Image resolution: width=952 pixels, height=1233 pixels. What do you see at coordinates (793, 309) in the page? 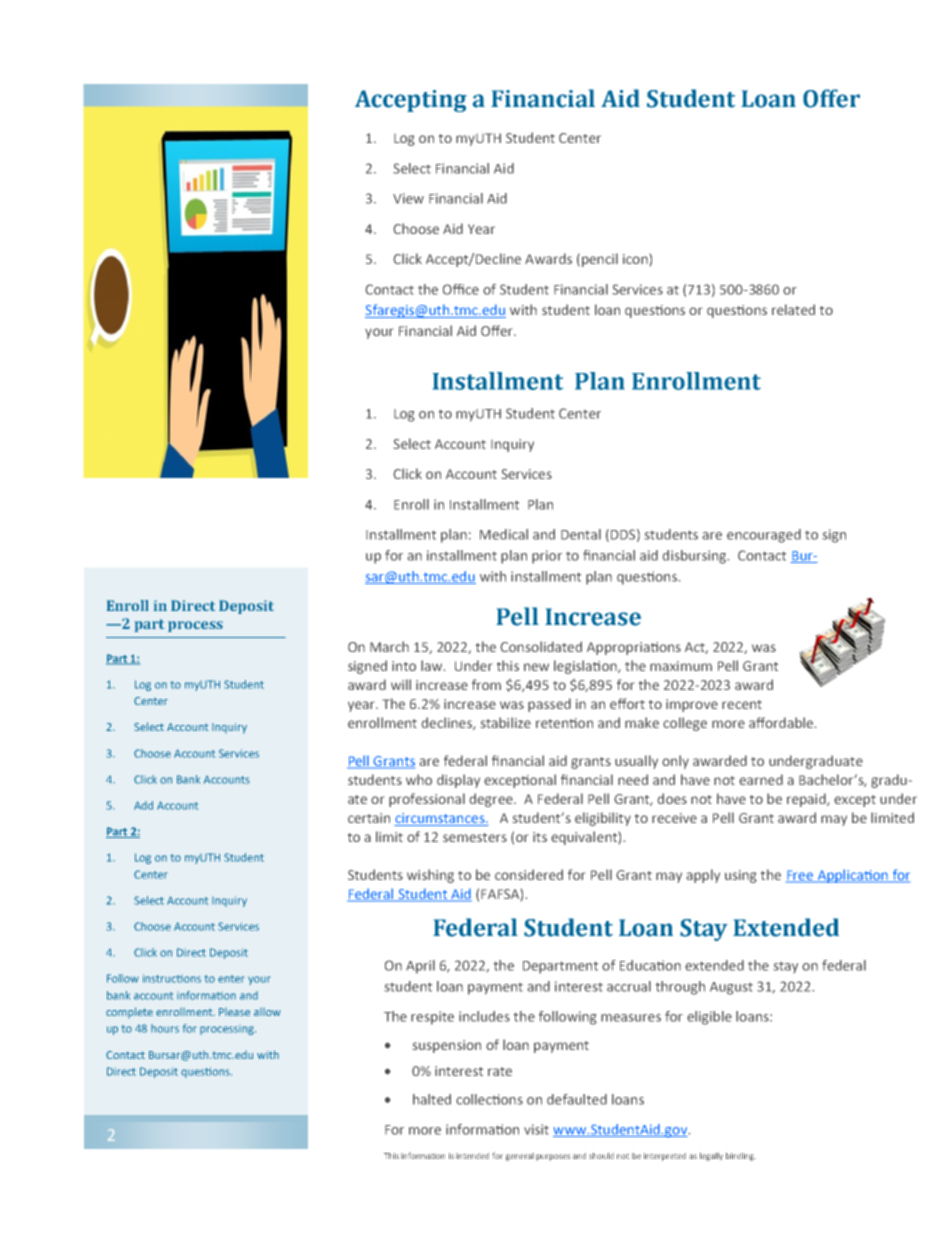
I see `related` at bounding box center [793, 309].
